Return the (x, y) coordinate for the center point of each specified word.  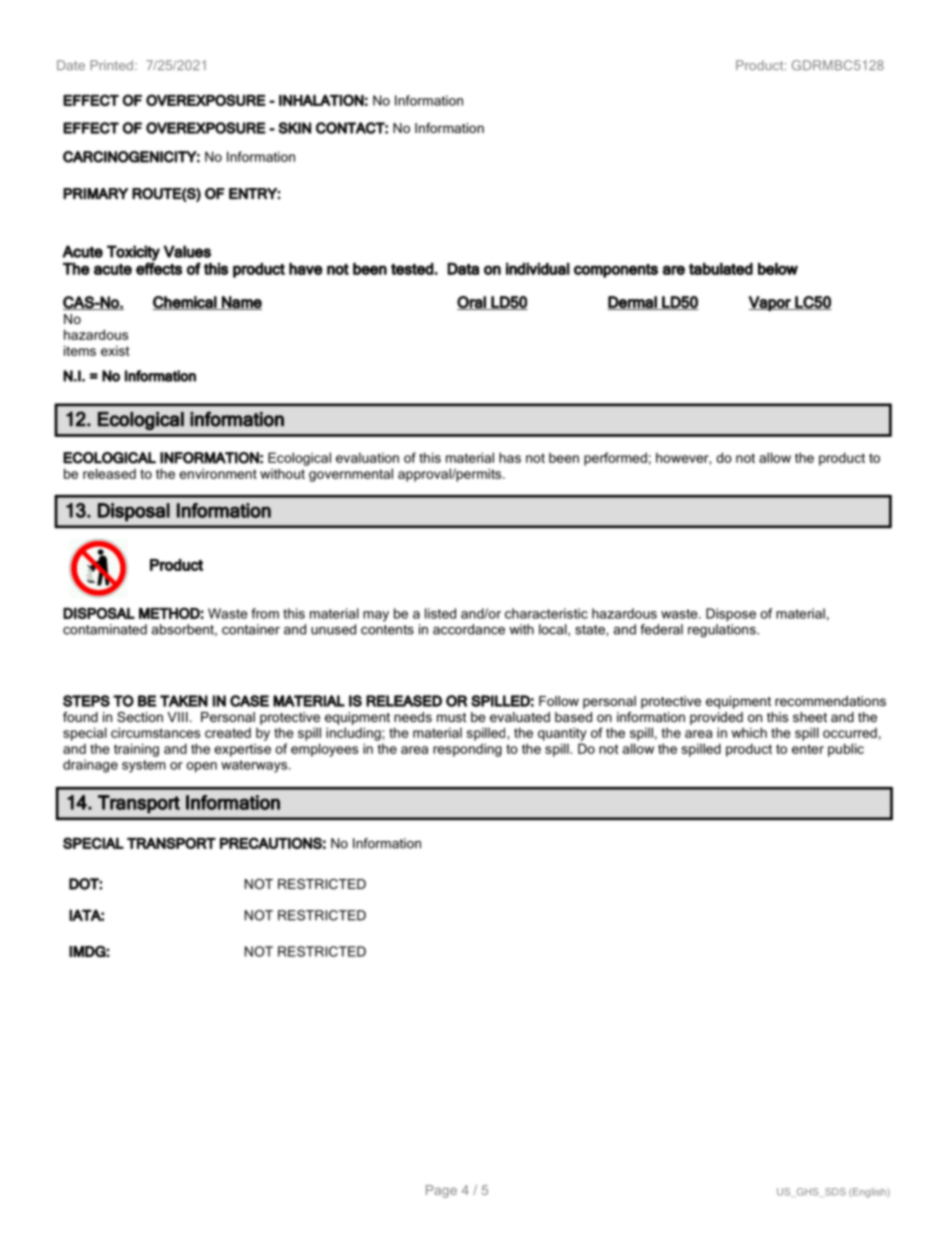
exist (115, 350)
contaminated (105, 629)
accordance (469, 629)
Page (441, 1191)
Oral (472, 303)
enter (808, 749)
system (144, 766)
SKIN (294, 128)
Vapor (771, 303)
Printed (112, 65)
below (778, 268)
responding (467, 750)
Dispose (731, 615)
